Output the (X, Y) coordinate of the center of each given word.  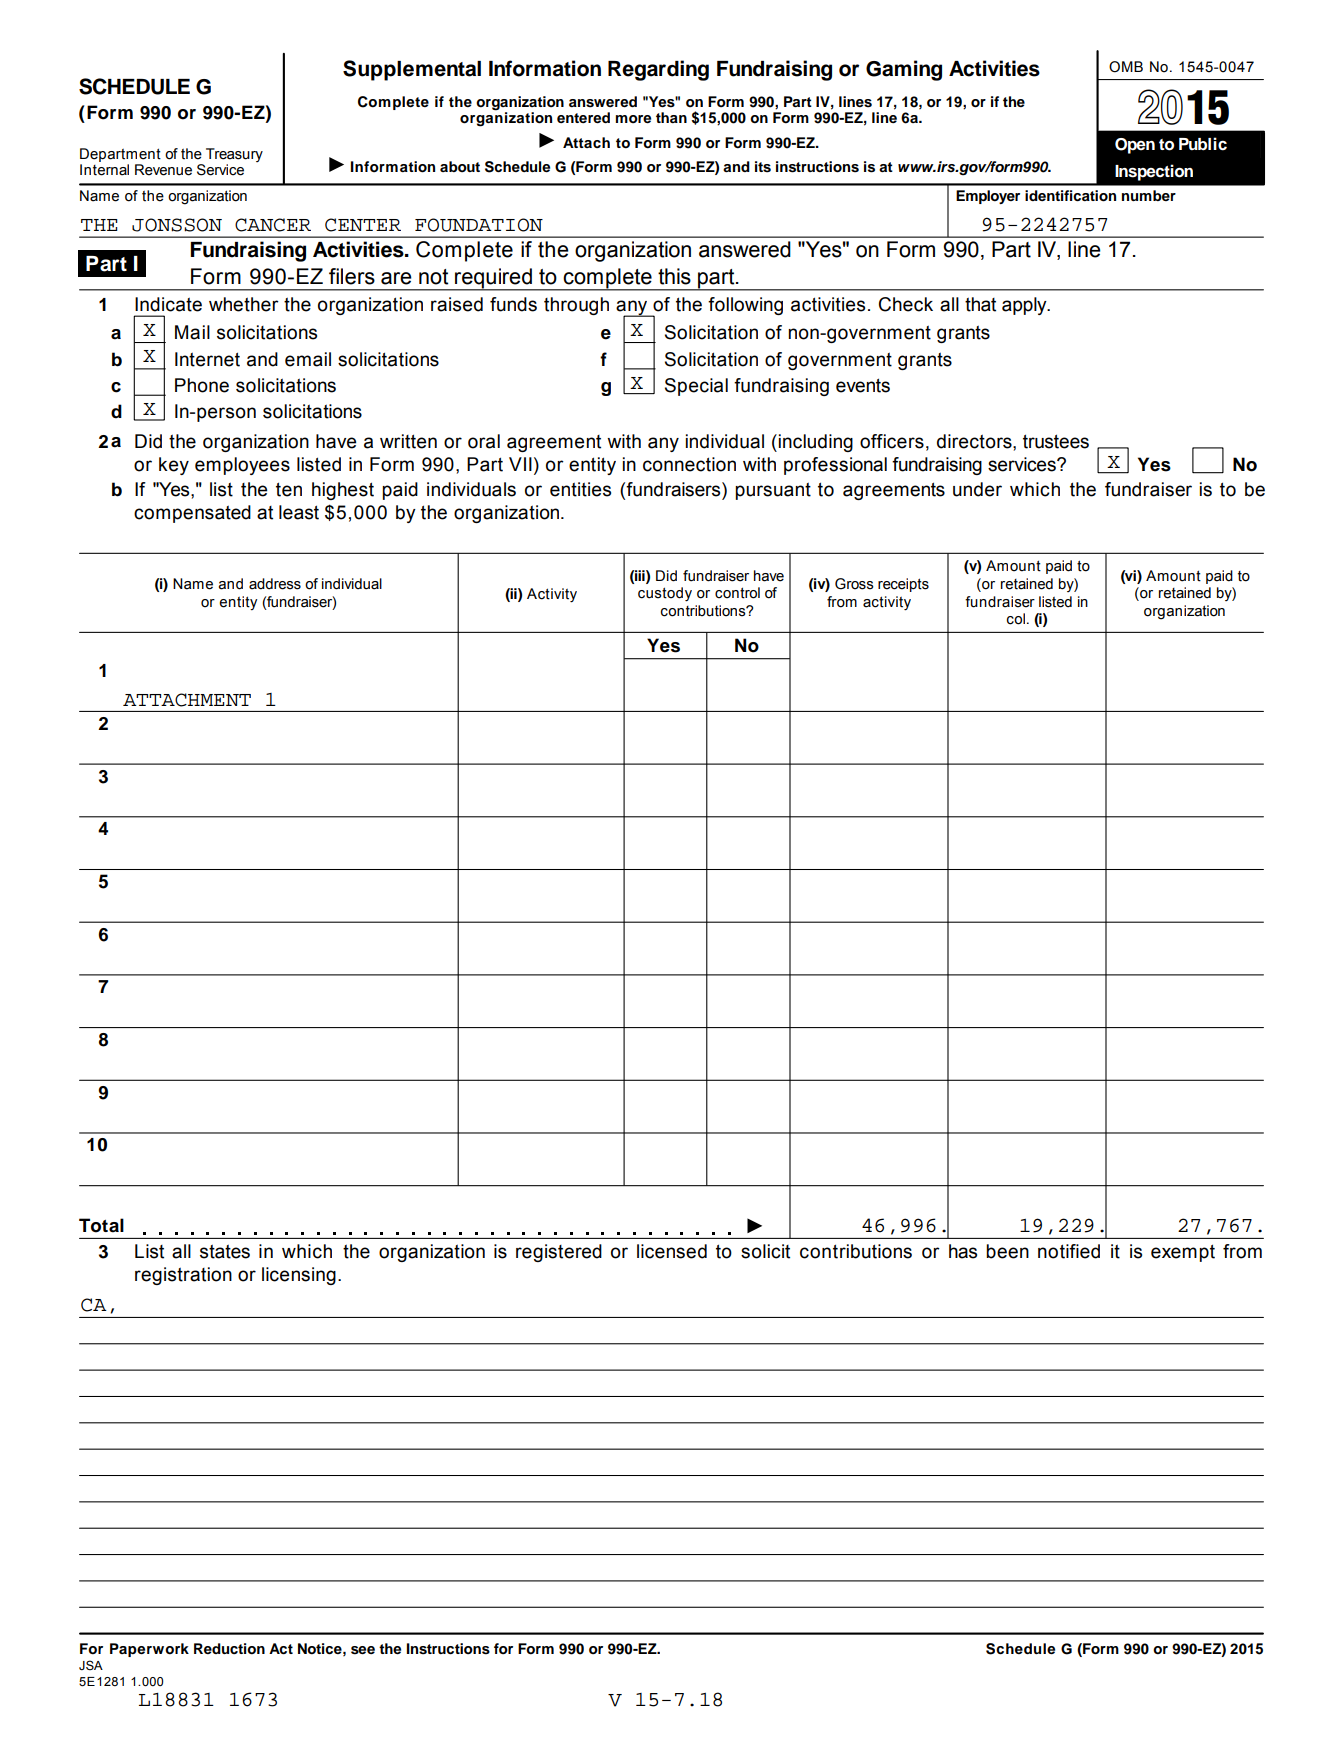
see (363, 1650)
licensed (672, 1251)
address (275, 584)
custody (665, 594)
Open (1135, 146)
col (1016, 619)
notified (1069, 1251)
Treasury (234, 156)
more (633, 119)
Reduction (229, 1649)
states (225, 1251)
